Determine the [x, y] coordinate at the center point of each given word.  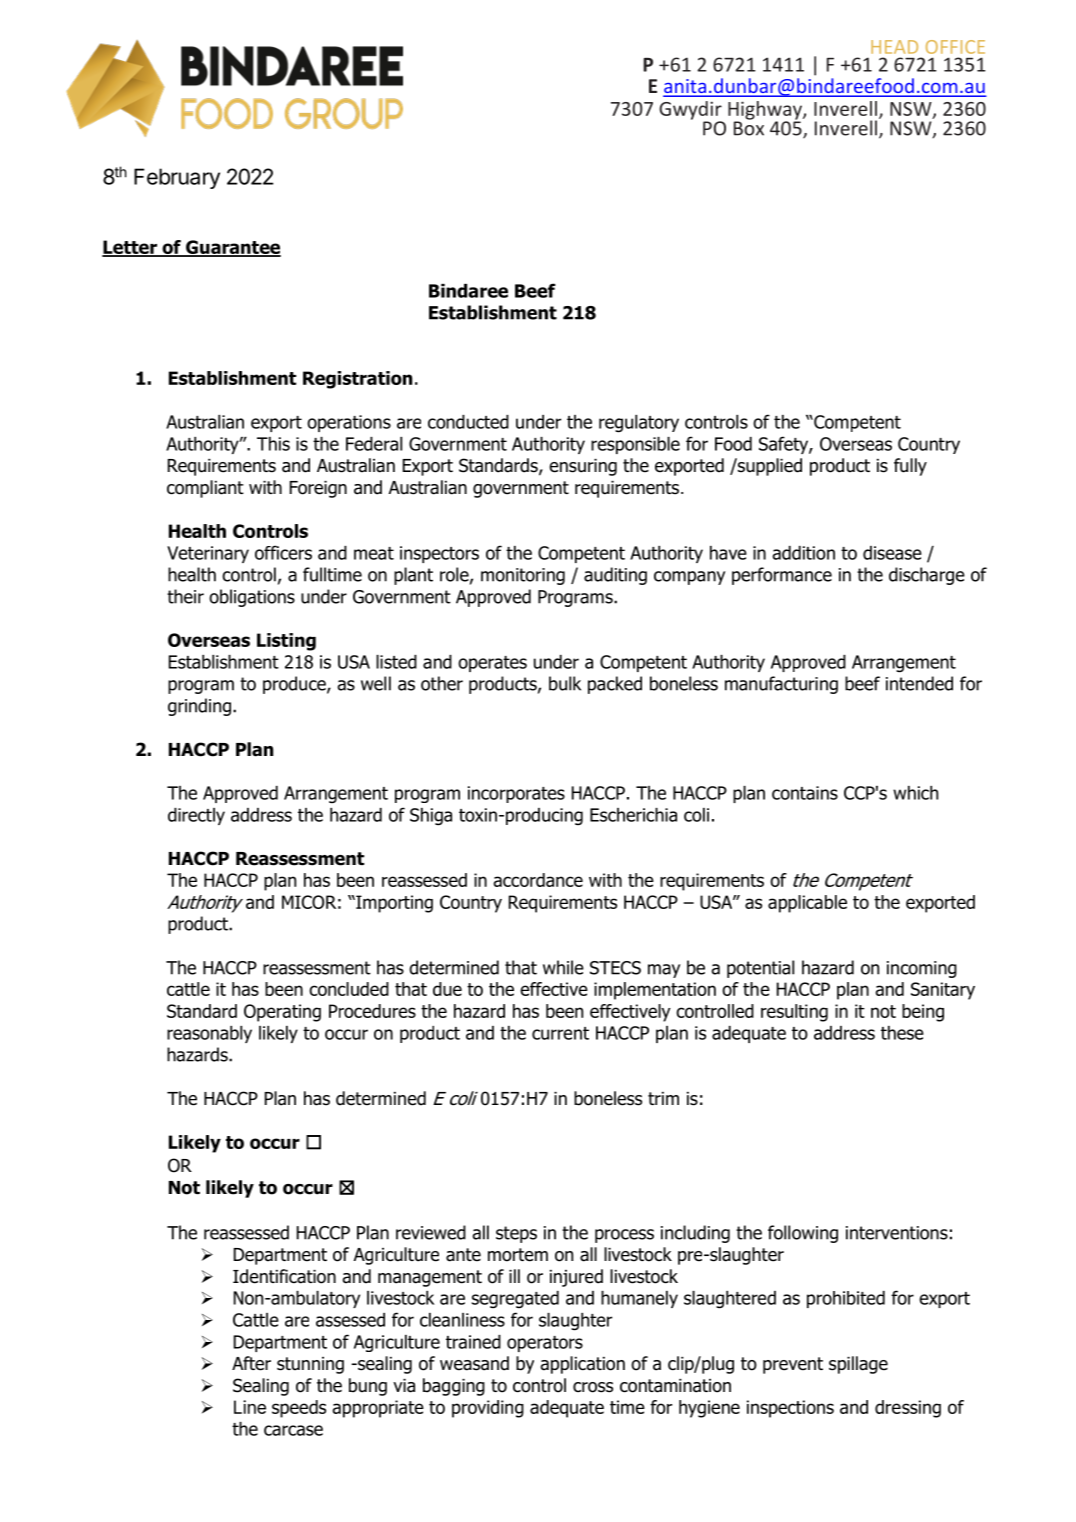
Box [749, 127]
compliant [205, 489]
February [177, 178]
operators [545, 1344]
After [251, 1363]
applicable [807, 904]
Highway [766, 111]
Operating [282, 1013]
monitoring [523, 576]
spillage [858, 1365]
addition [803, 553]
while [563, 967]
